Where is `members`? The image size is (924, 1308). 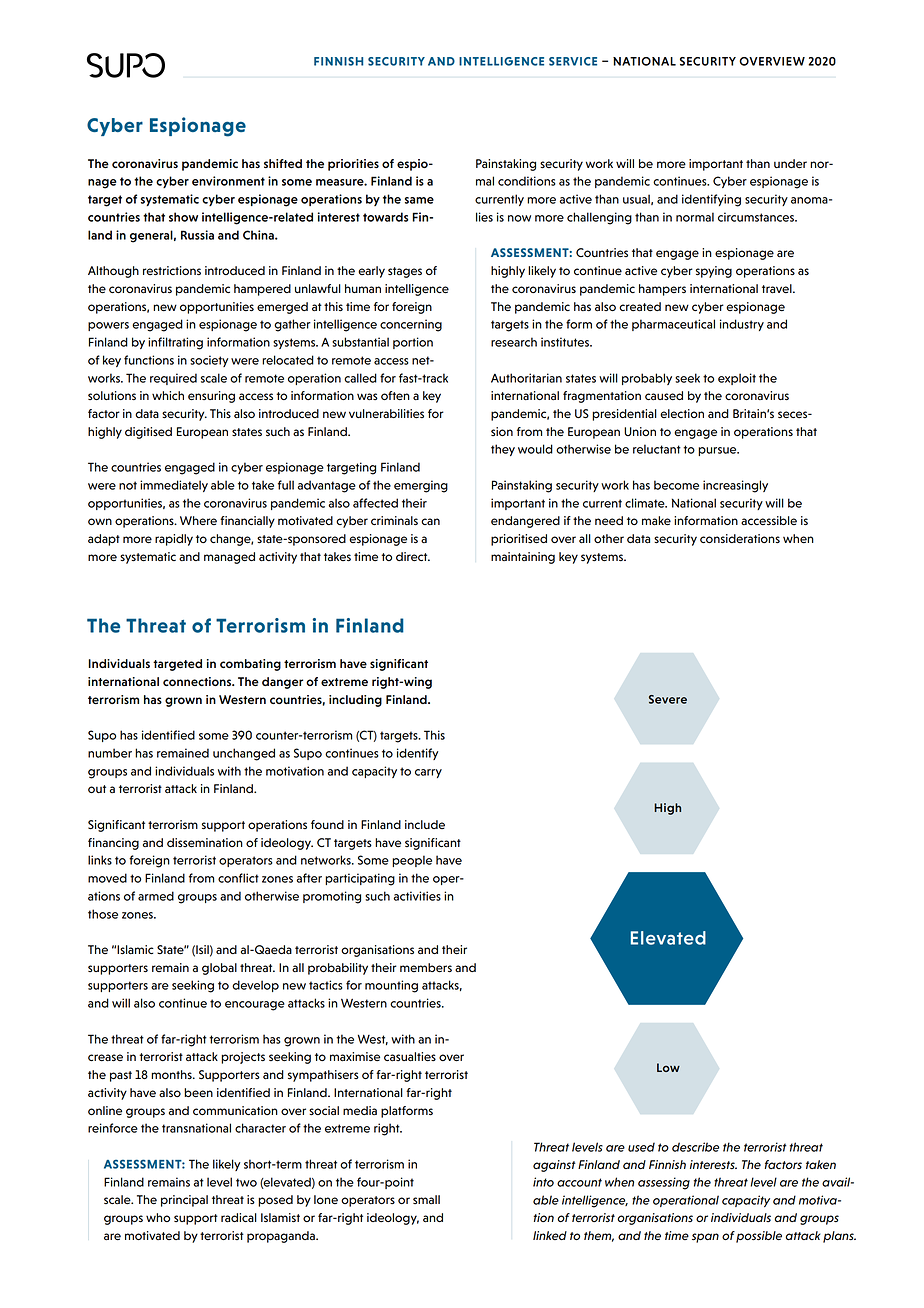 members is located at coordinates (426, 968).
